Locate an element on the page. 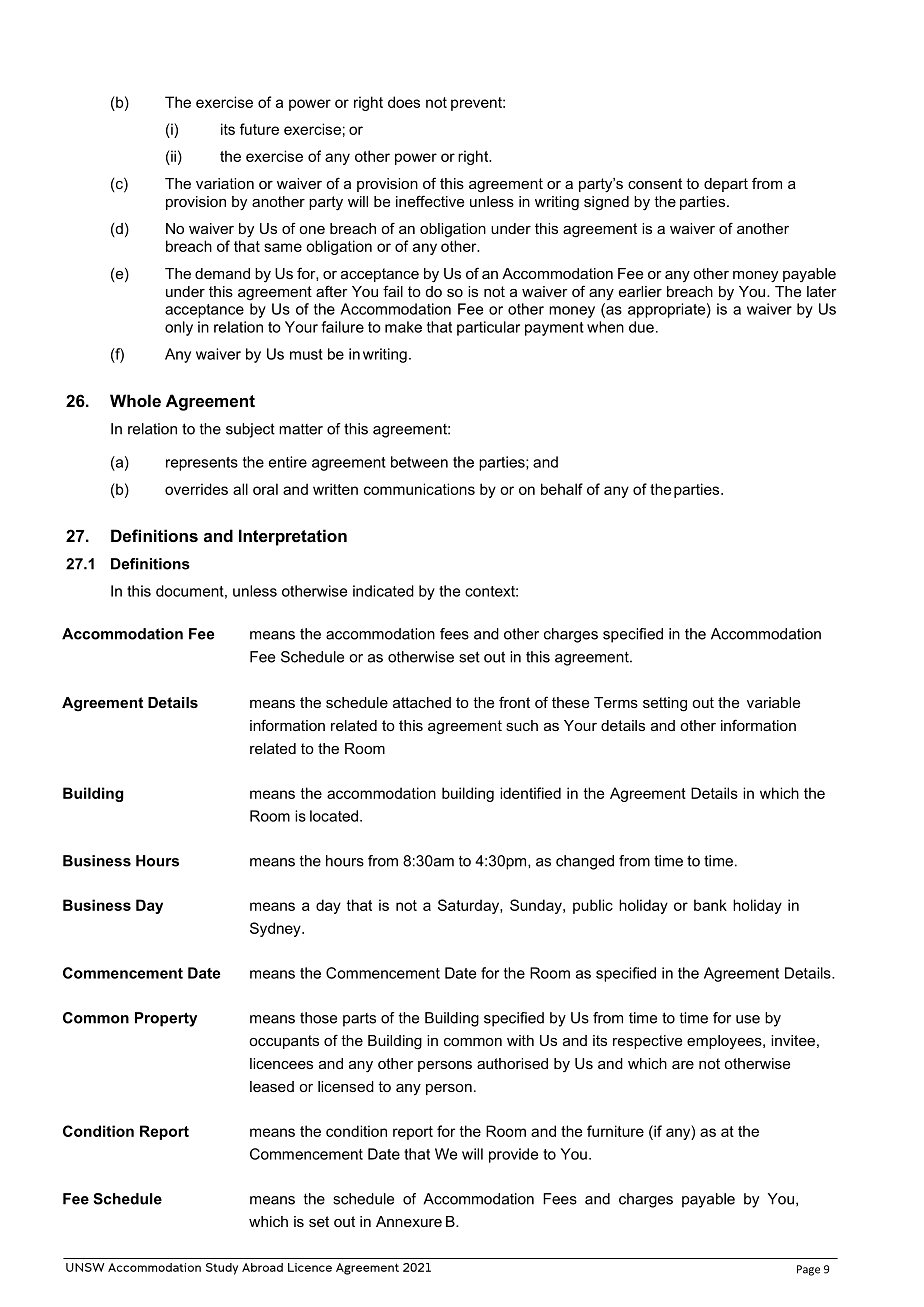 The width and height of the page is (924, 1307). bank is located at coordinates (710, 905).
